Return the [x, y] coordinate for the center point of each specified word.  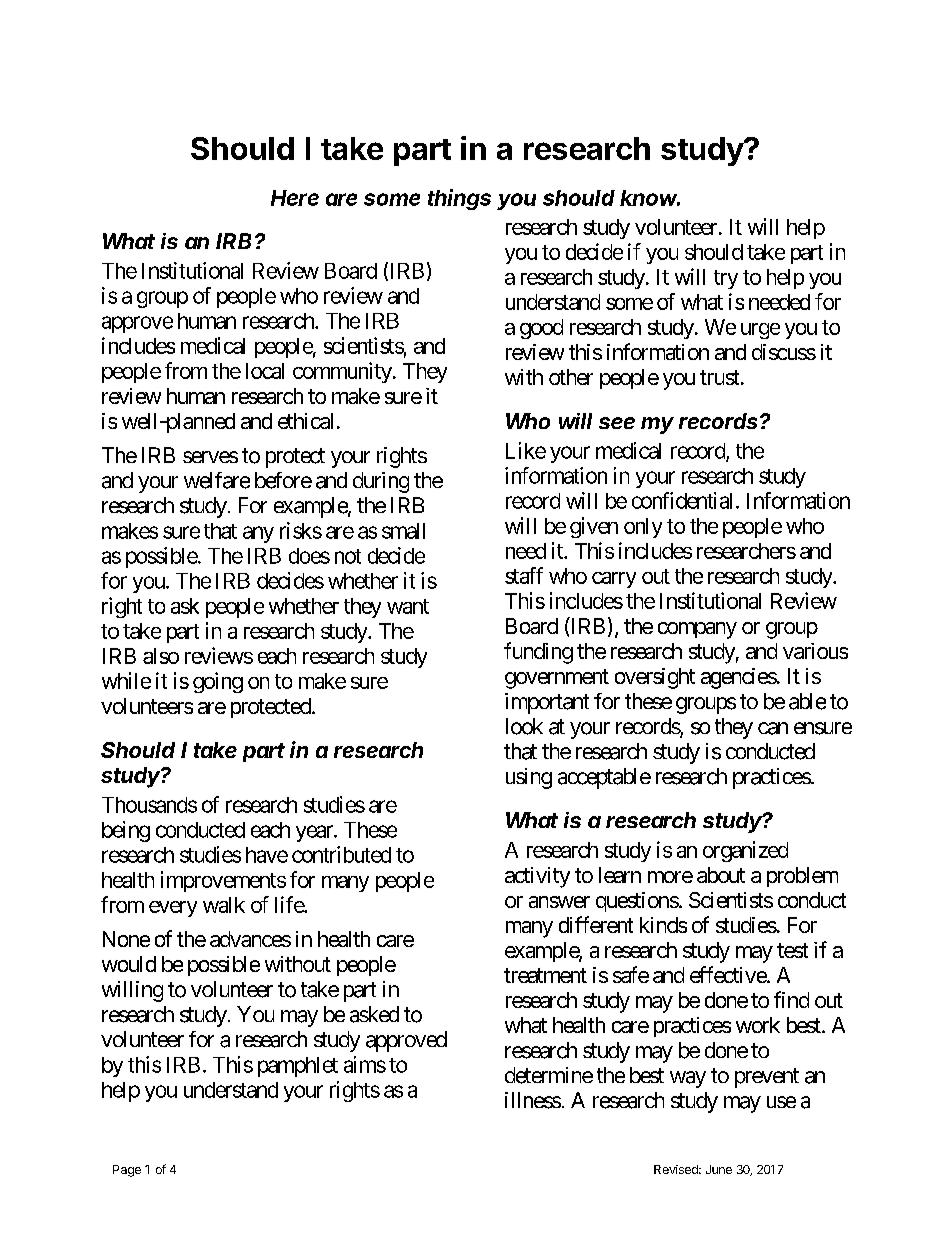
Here [295, 198]
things [459, 199]
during [381, 482]
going [218, 682]
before [283, 480]
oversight [655, 678]
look [524, 726]
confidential [682, 500]
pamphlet [298, 1067]
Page [127, 1171]
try [726, 279]
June [719, 1169]
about [721, 875]
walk [224, 905]
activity [537, 877]
